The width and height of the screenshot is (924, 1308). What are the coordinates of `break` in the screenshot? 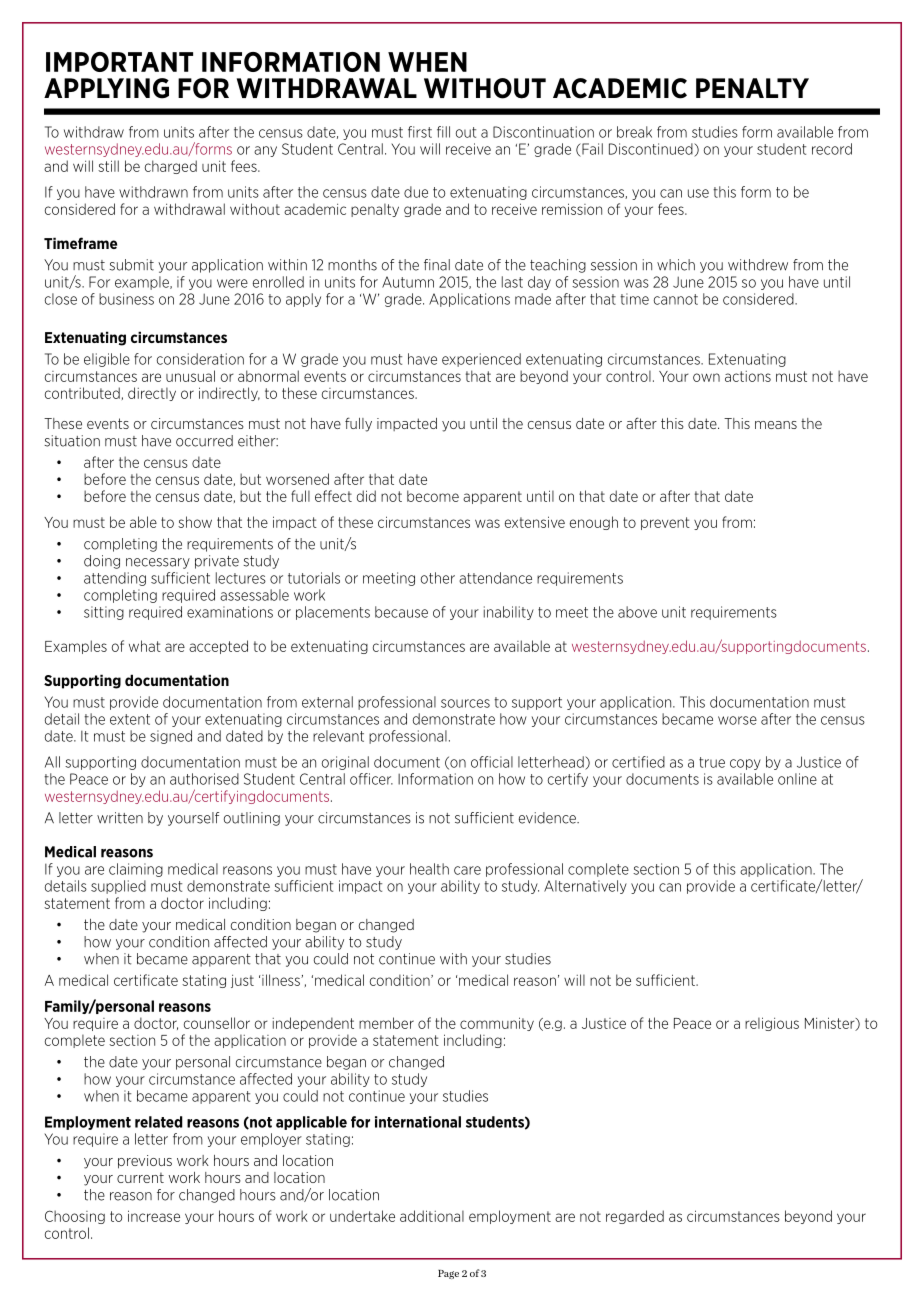 It's located at (634, 132).
